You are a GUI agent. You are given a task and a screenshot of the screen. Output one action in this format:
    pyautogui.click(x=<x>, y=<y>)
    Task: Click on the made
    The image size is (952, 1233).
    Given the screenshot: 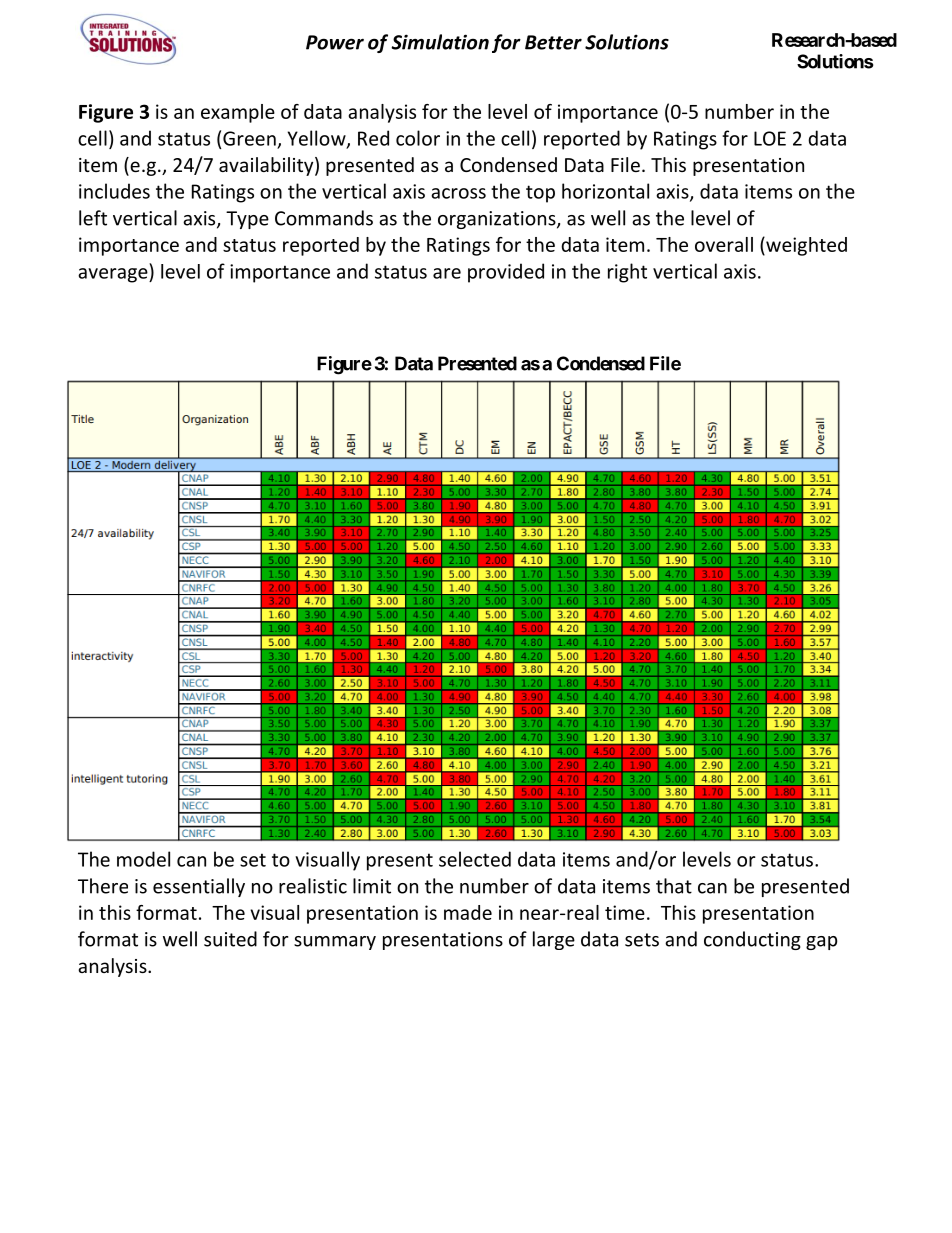 What is the action you would take?
    pyautogui.click(x=468, y=912)
